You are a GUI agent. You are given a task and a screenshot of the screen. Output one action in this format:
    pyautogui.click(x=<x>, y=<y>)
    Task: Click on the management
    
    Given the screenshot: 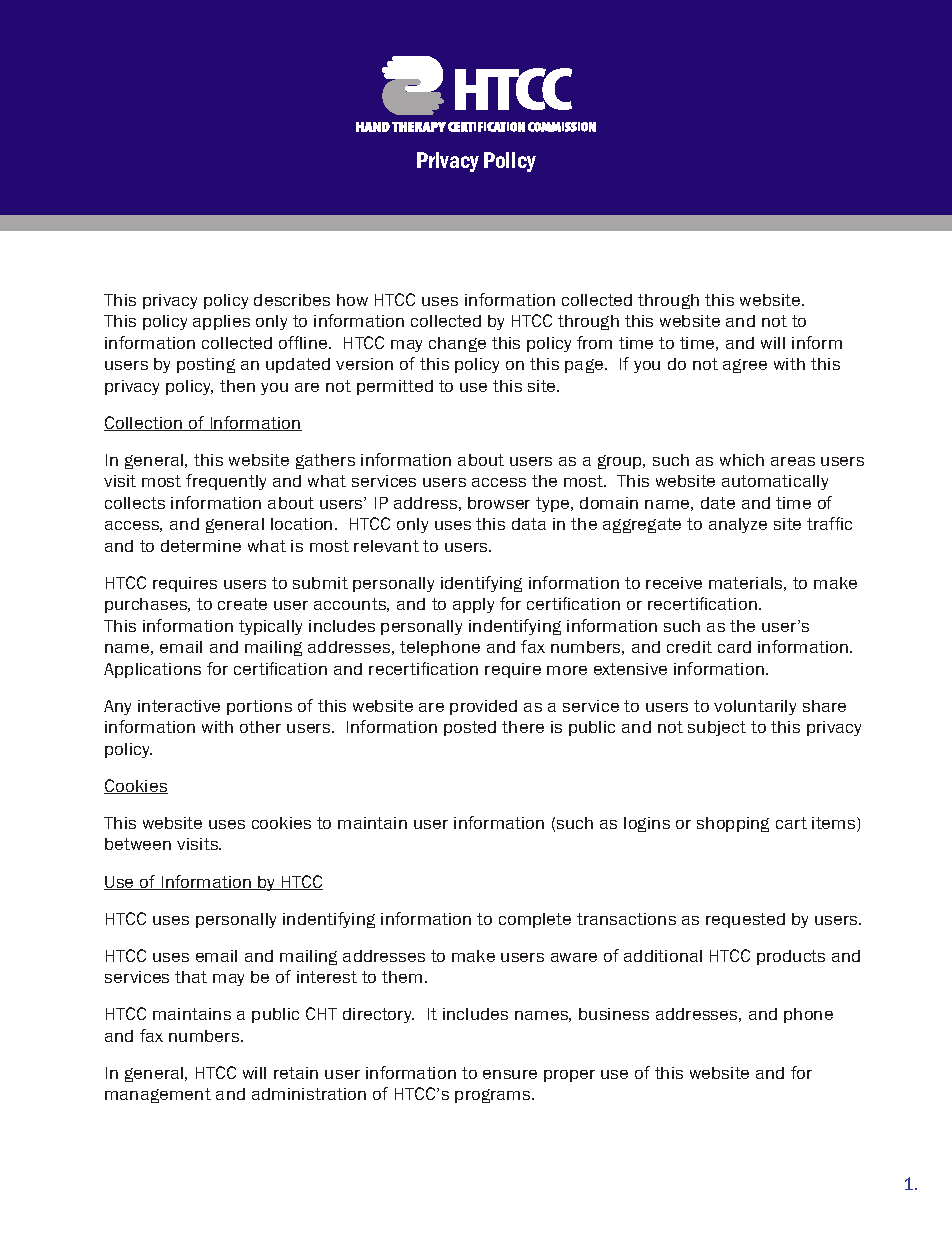 What is the action you would take?
    pyautogui.click(x=158, y=1095)
